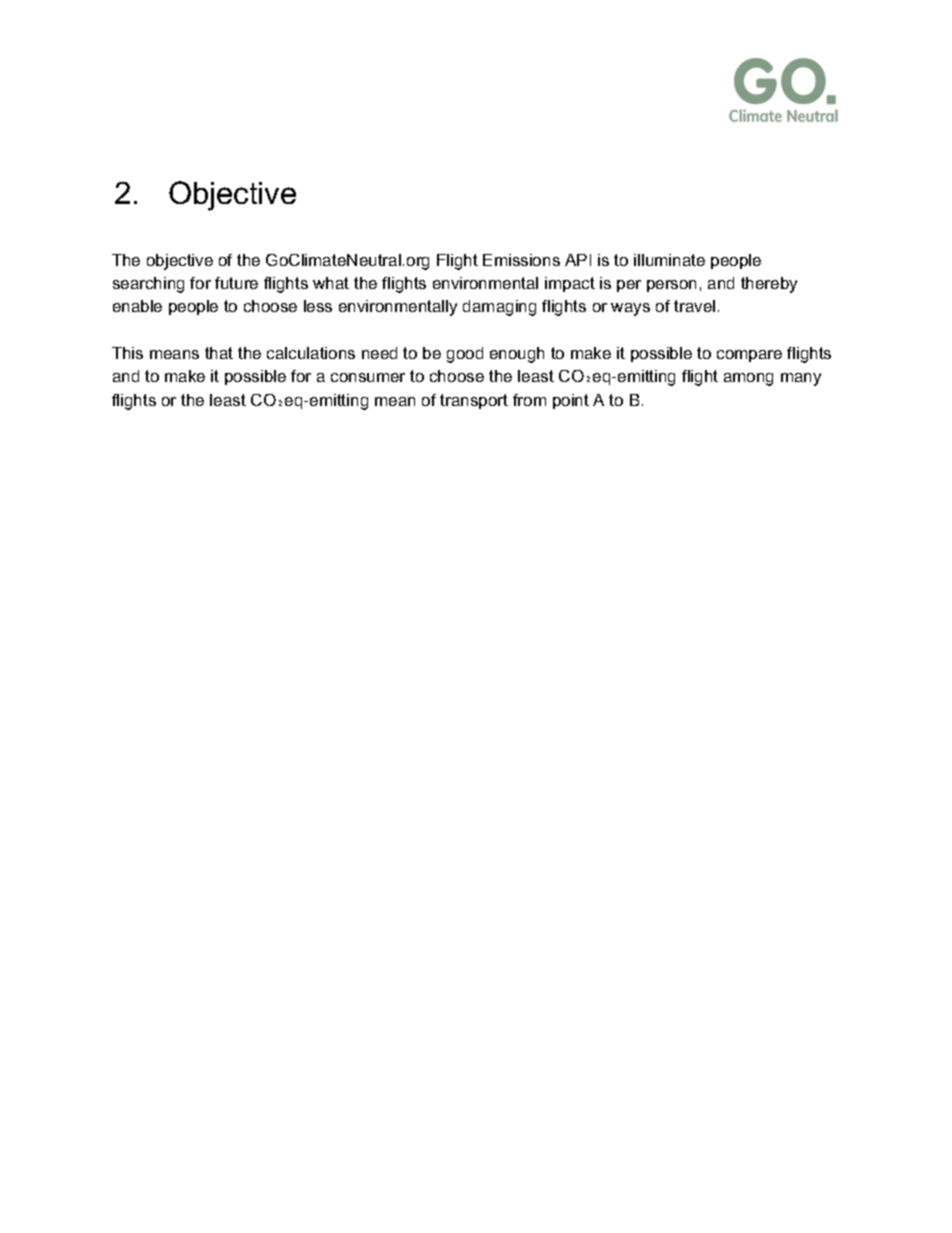 The image size is (952, 1233). What do you see at coordinates (521, 260) in the page?
I see `Emissions` at bounding box center [521, 260].
